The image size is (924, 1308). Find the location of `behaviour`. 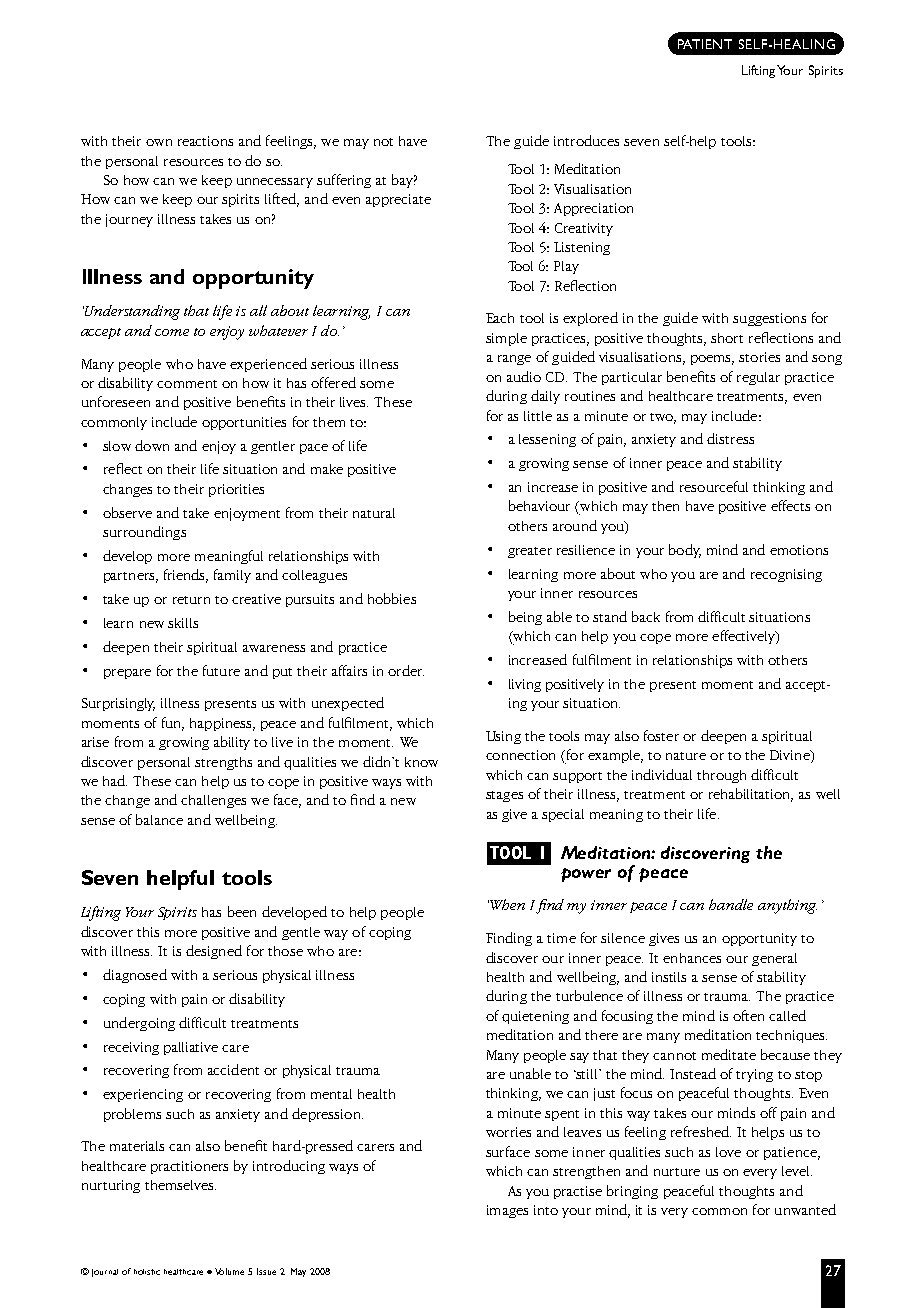

behaviour is located at coordinates (539, 505).
